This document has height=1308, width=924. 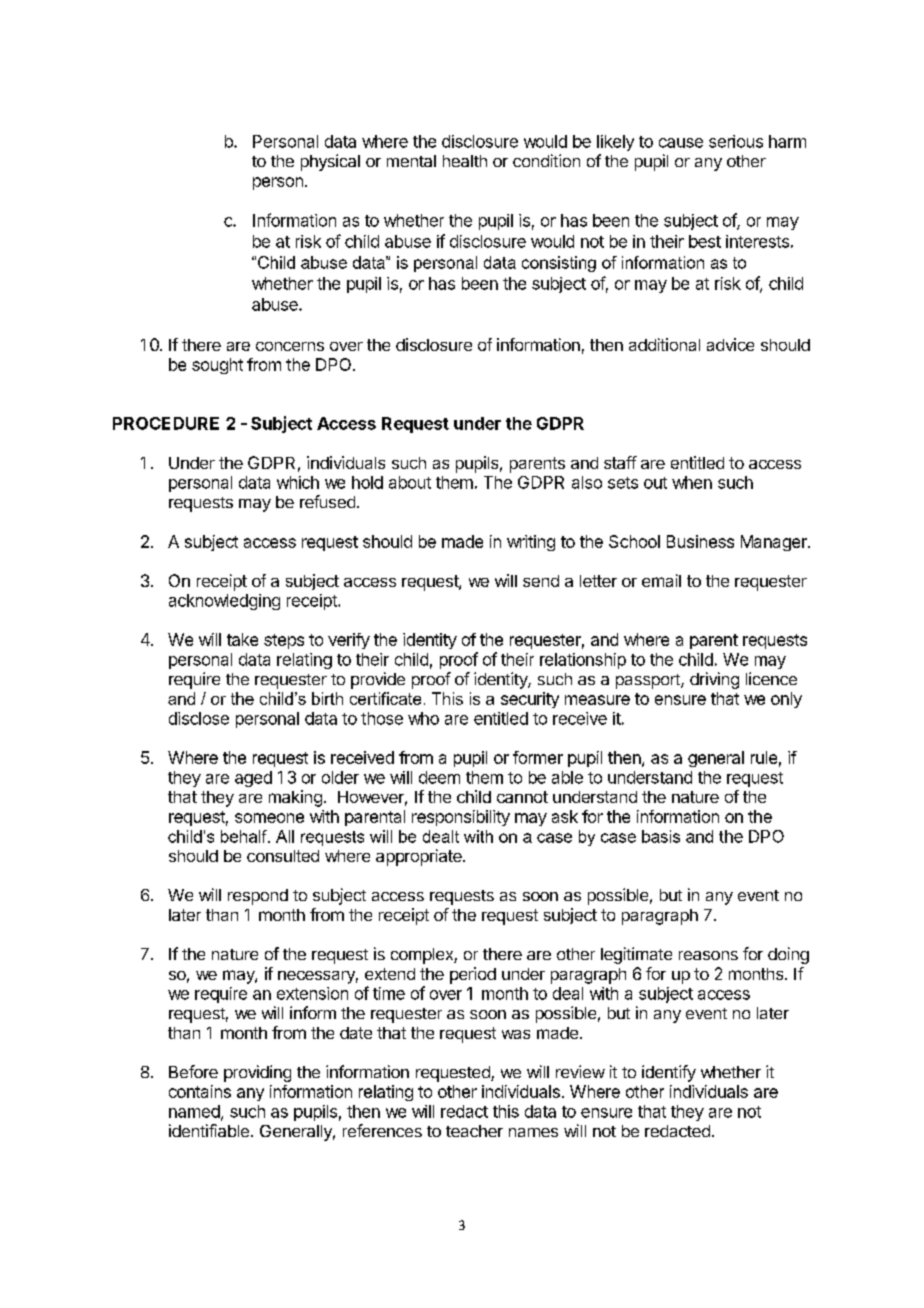 I want to click on physical, so click(x=330, y=162).
